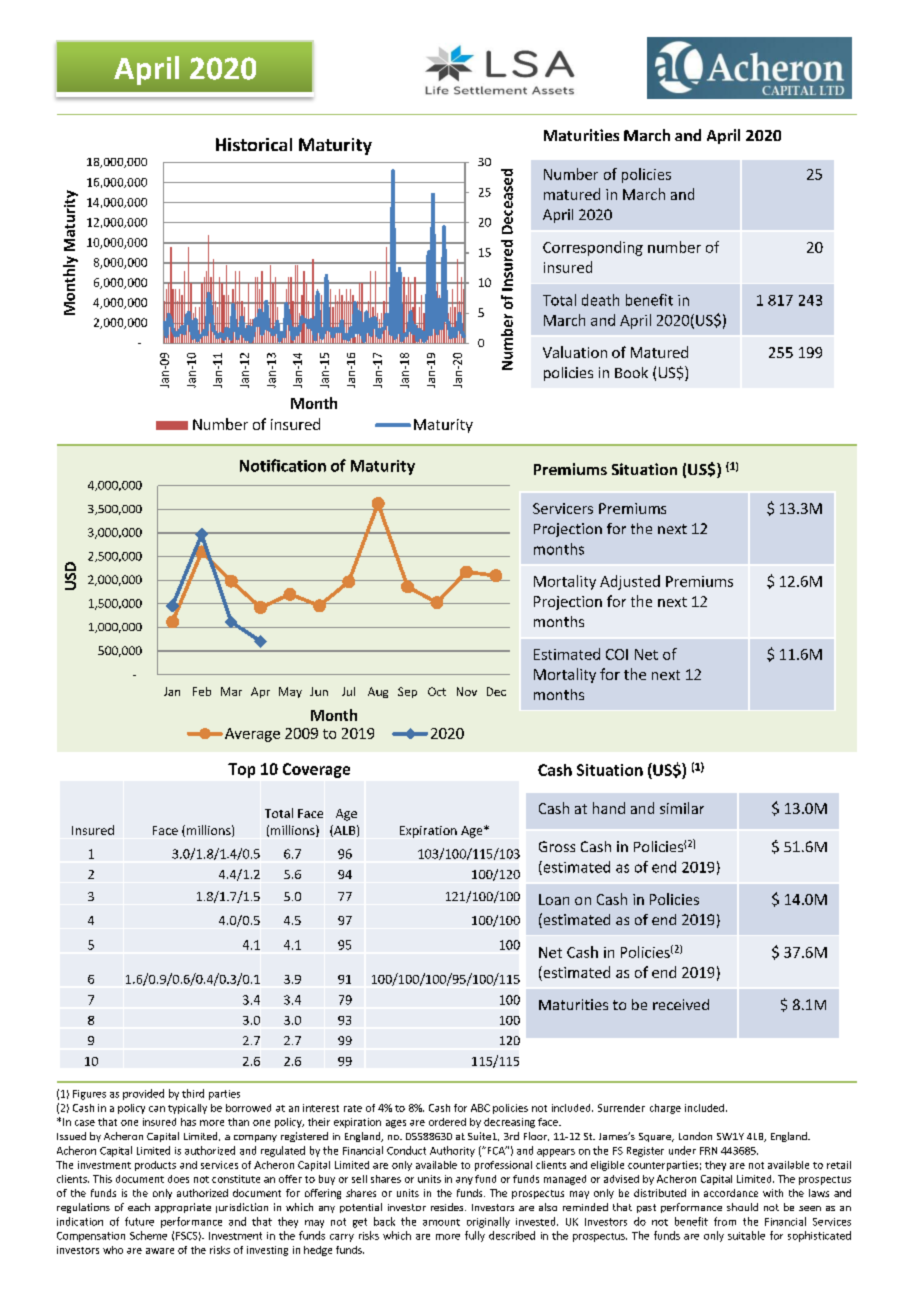 This document has width=911, height=1316. Describe the element at coordinates (563, 508) in the document. I see `Servicers` at that location.
